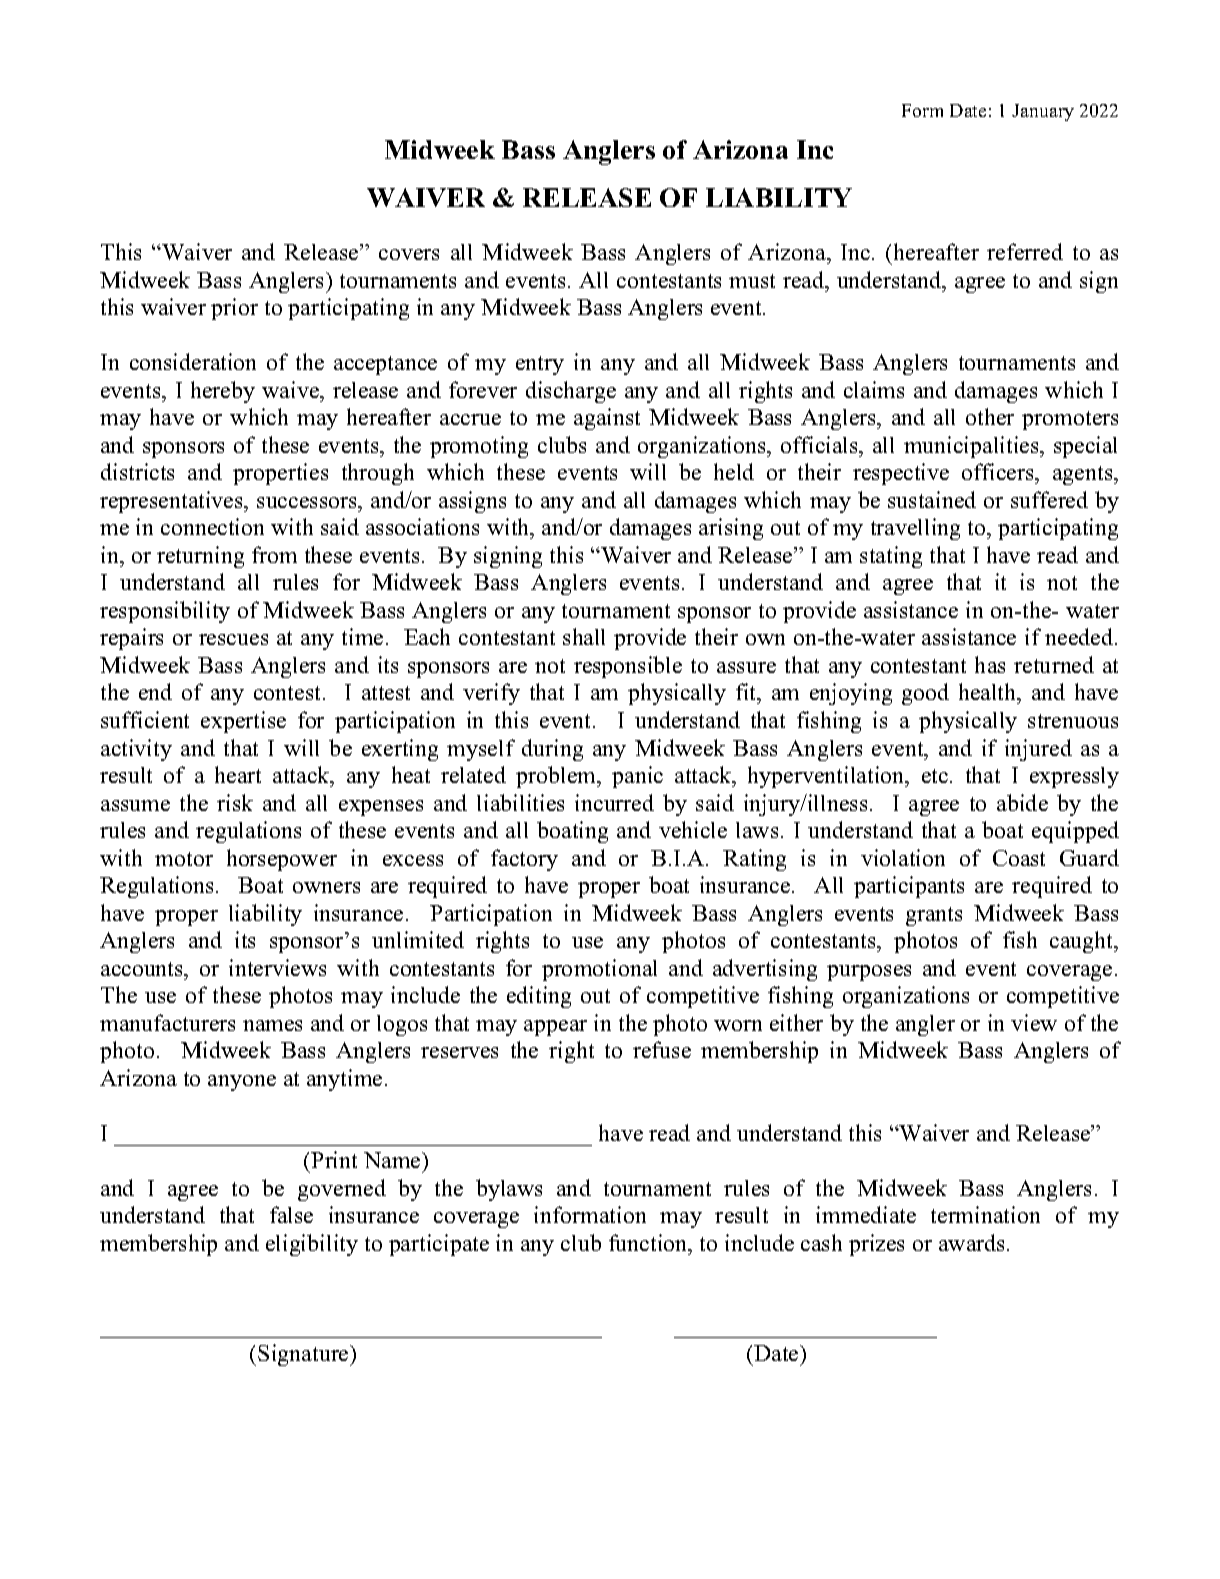 The width and height of the screenshot is (1220, 1579). Describe the element at coordinates (223, 392) in the screenshot. I see `hereby` at that location.
